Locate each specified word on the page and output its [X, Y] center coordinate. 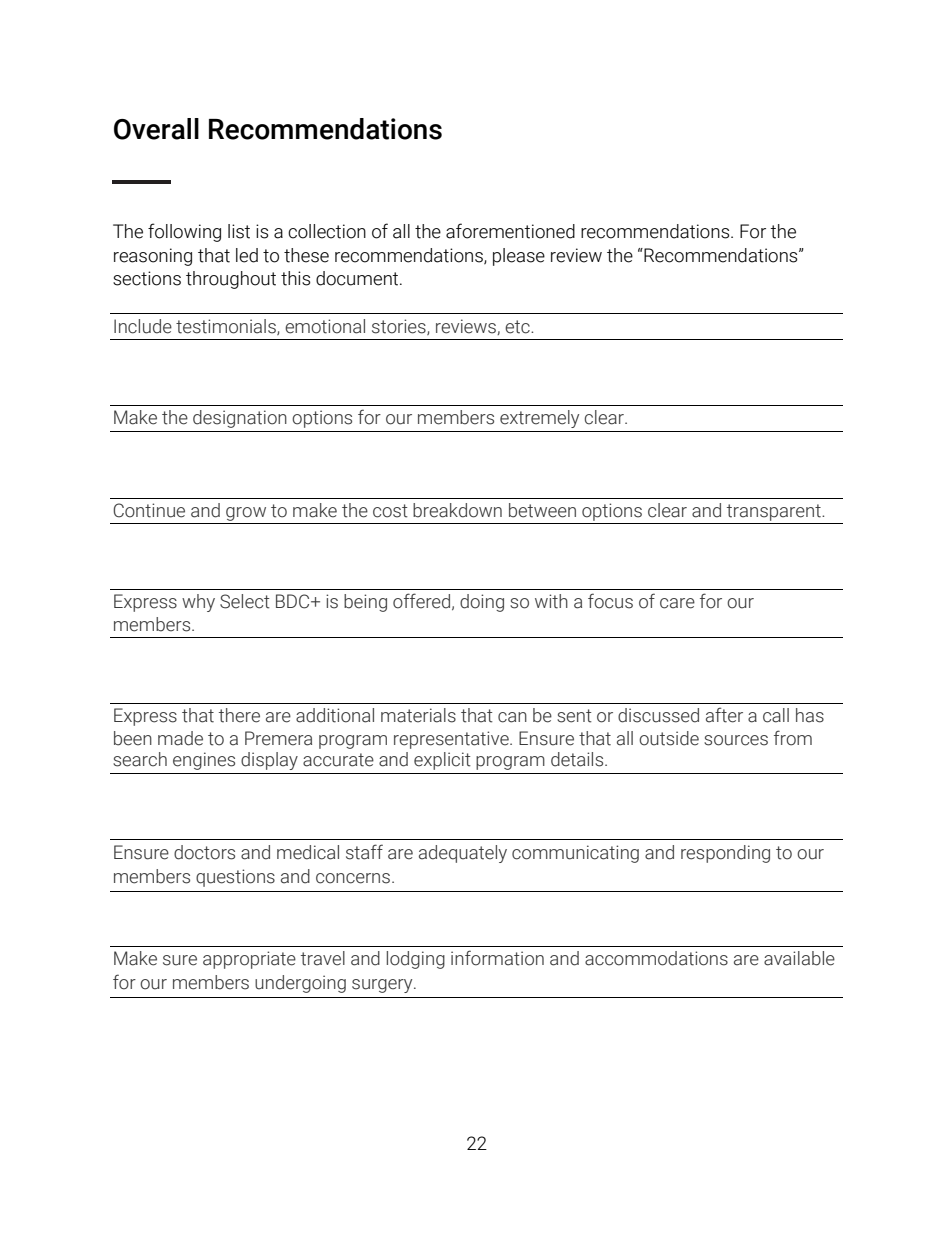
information [497, 958]
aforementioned [510, 231]
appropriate [249, 960]
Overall [156, 129]
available [799, 958]
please [519, 257]
